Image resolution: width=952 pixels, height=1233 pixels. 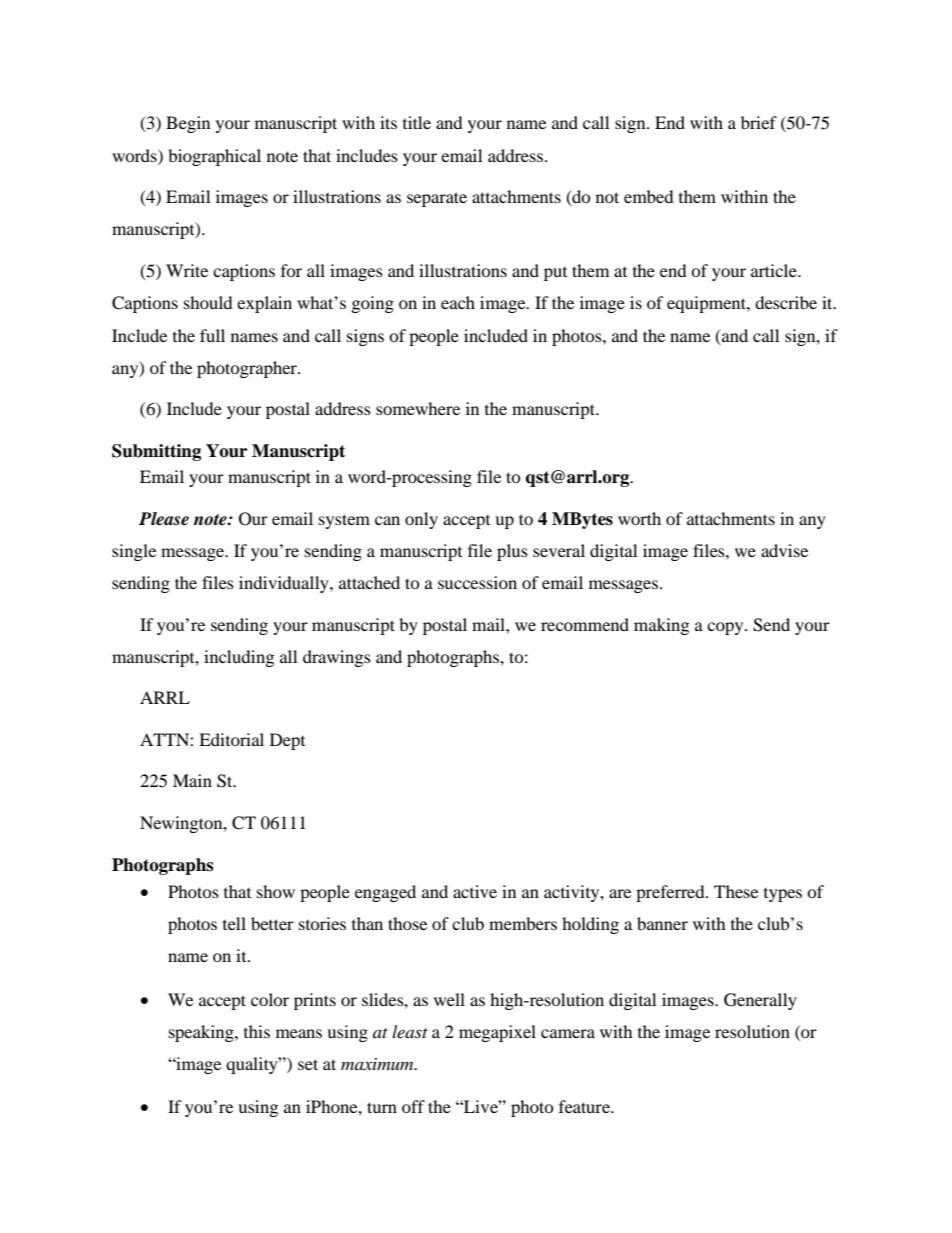 I want to click on brief, so click(x=759, y=122).
